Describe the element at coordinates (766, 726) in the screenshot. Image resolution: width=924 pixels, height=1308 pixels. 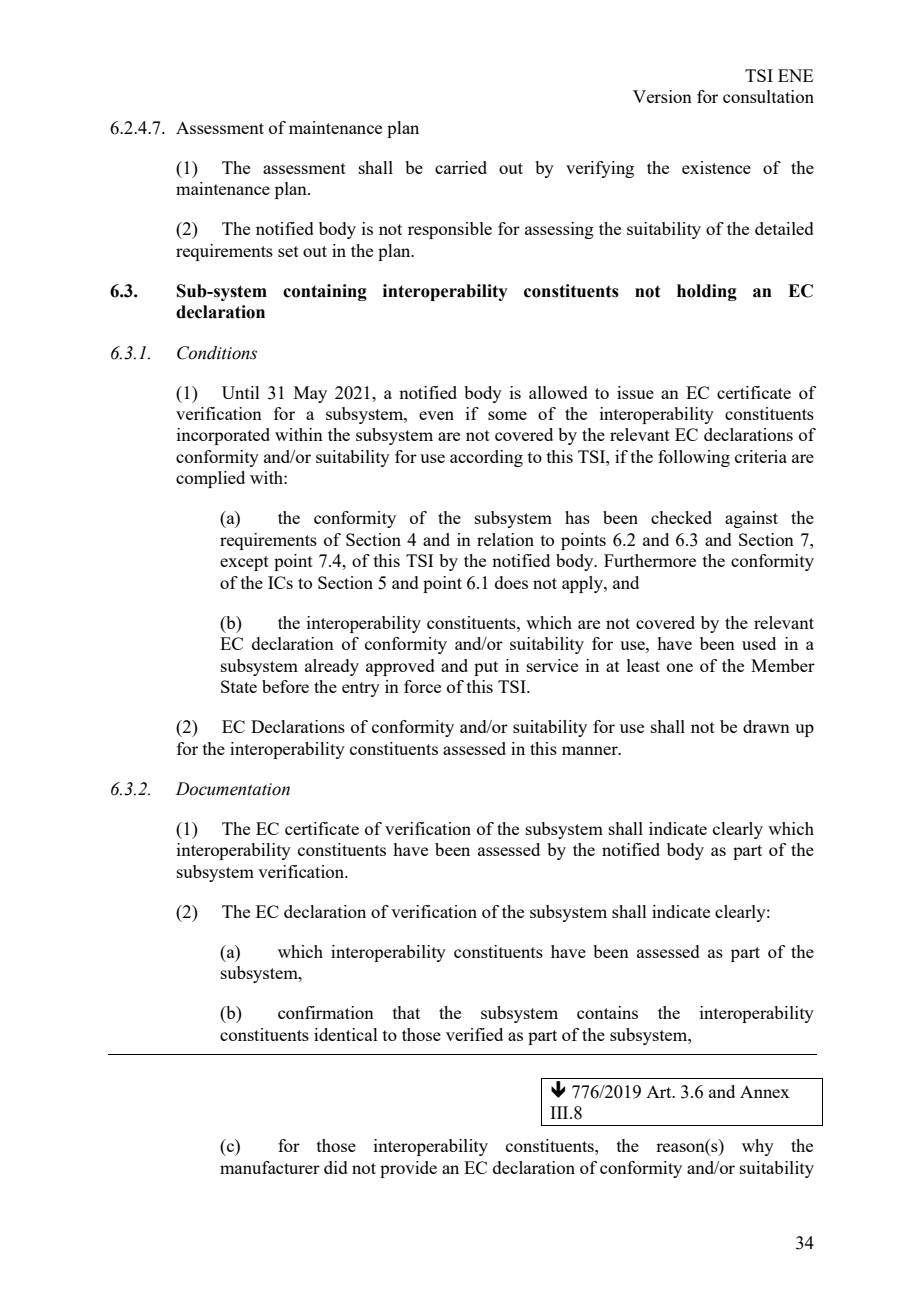
I see `drawn` at that location.
